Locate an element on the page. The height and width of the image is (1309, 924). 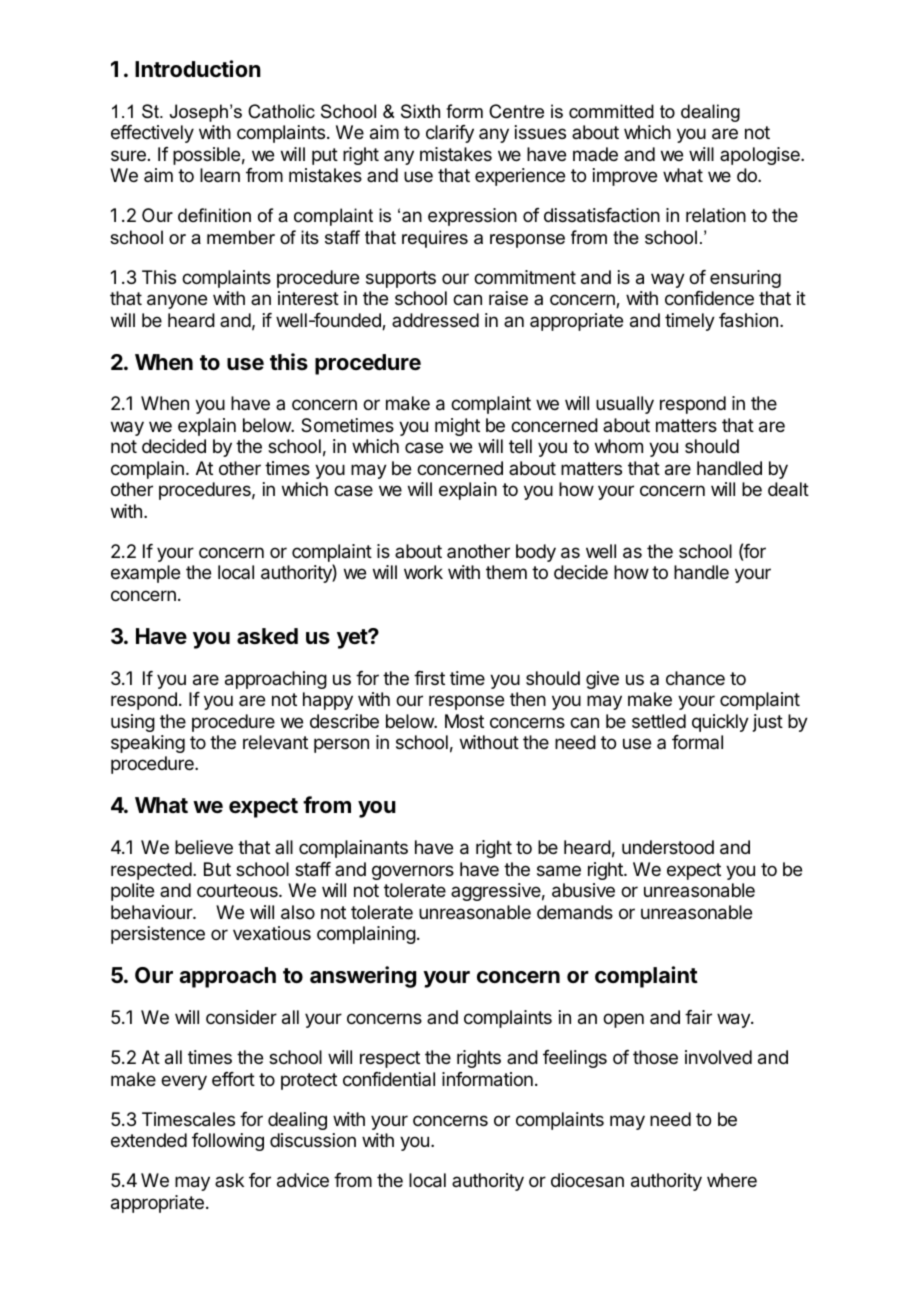
clarify is located at coordinates (450, 134).
